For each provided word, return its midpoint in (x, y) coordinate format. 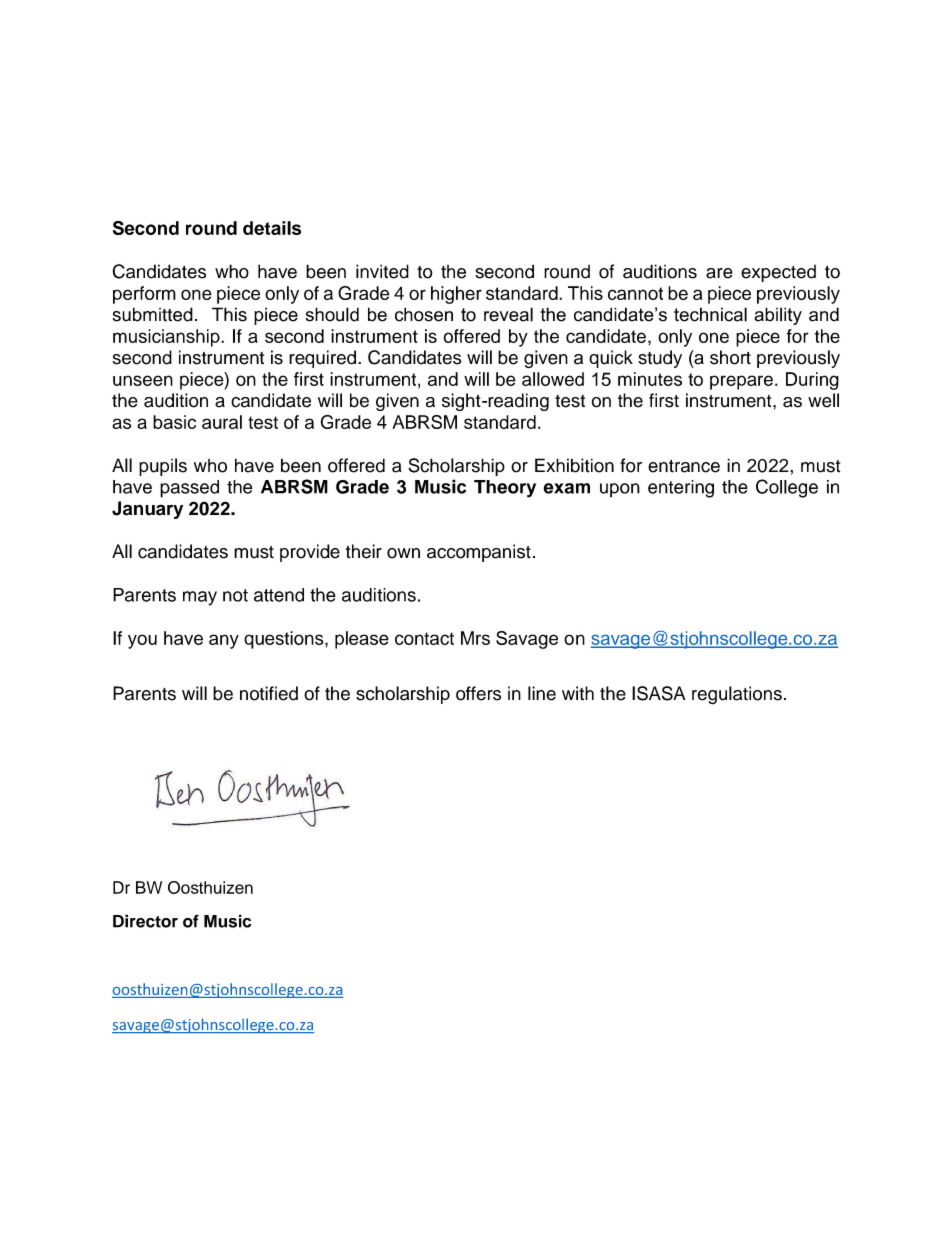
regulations (737, 695)
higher (456, 295)
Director (145, 921)
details (272, 228)
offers (478, 693)
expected (778, 273)
